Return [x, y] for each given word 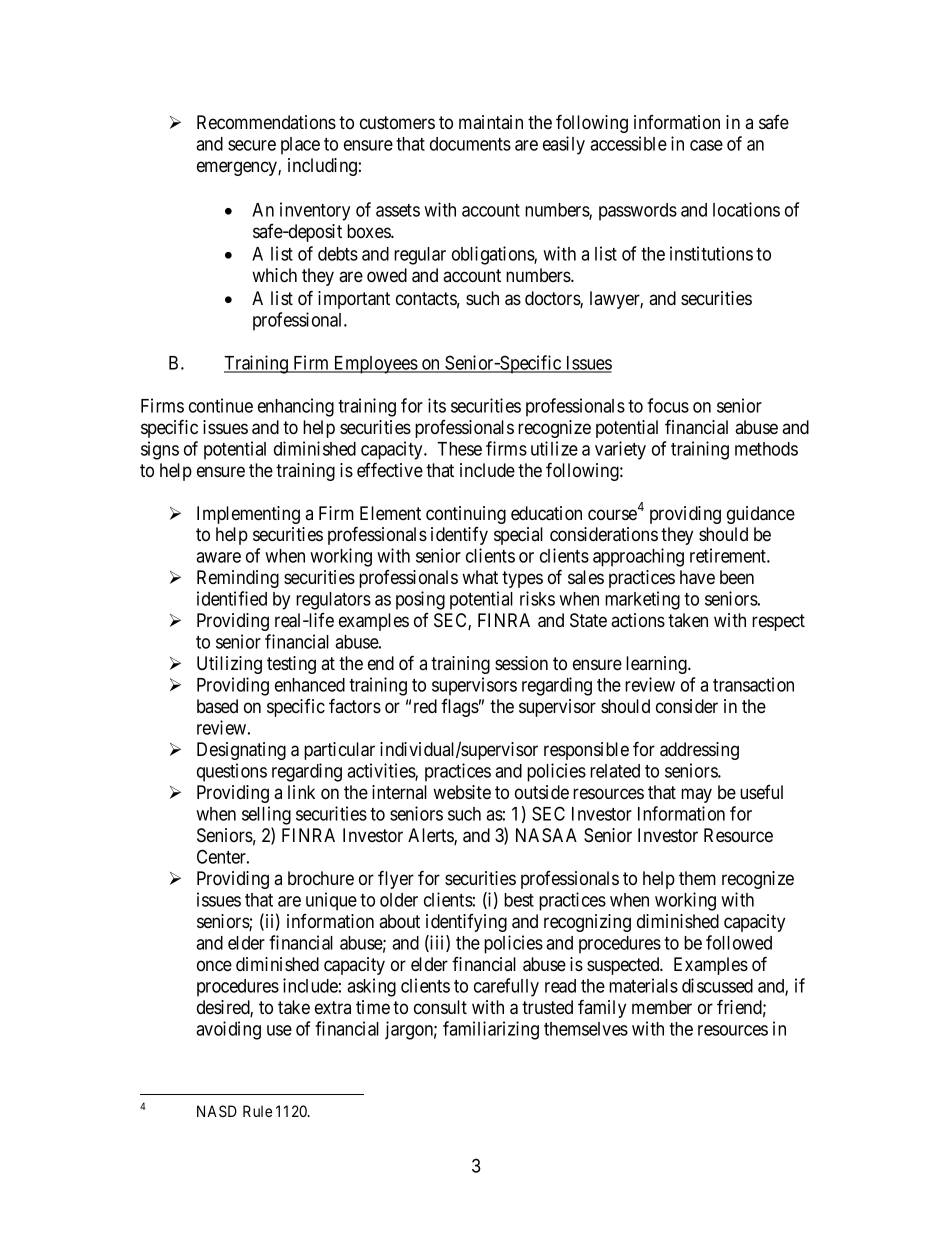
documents [470, 144]
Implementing [248, 515]
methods [766, 449]
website [462, 792]
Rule [257, 1111]
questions [232, 772]
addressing [699, 751]
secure [252, 145]
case [706, 145]
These [459, 449]
